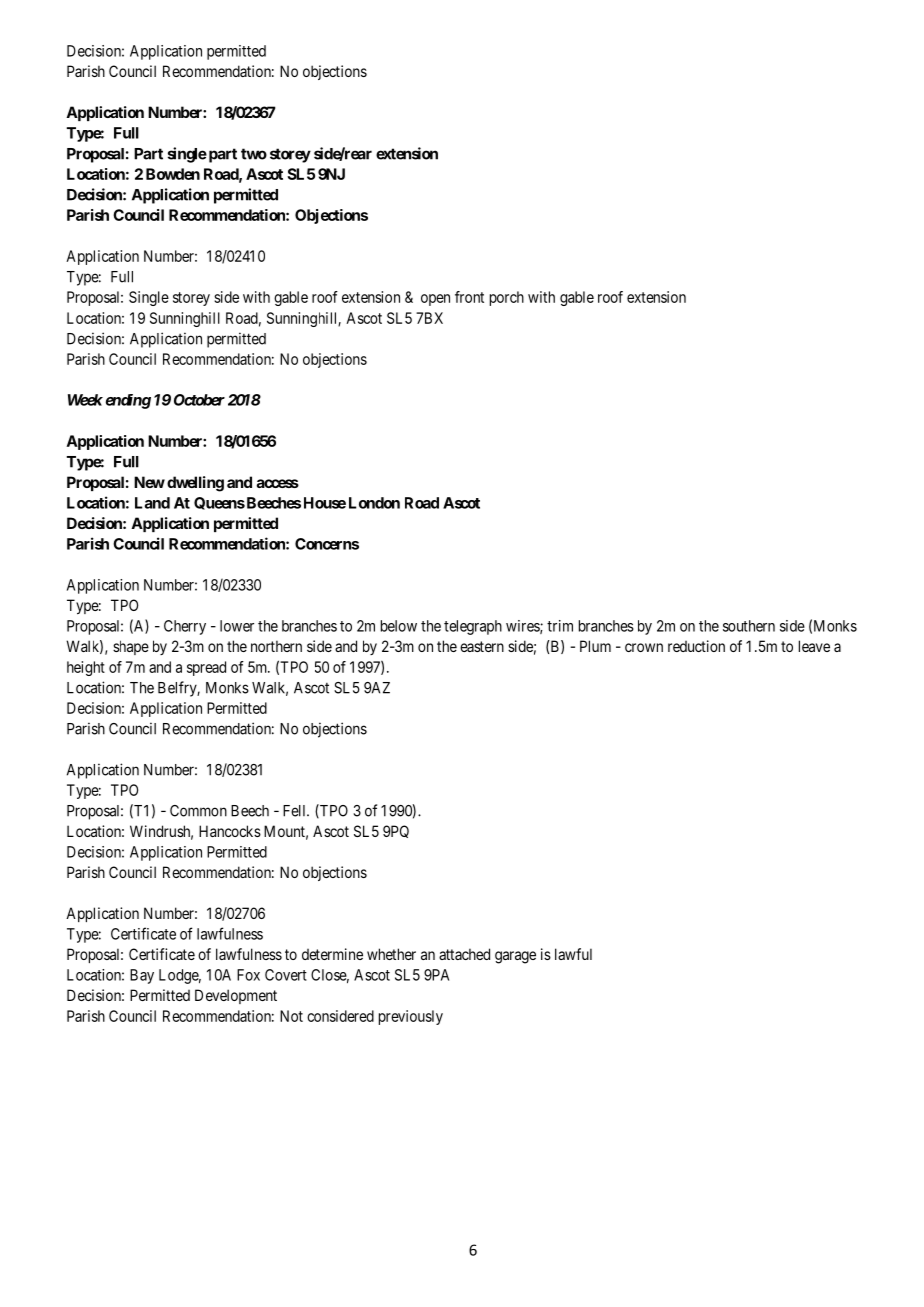  I want to click on reduction, so click(696, 646).
